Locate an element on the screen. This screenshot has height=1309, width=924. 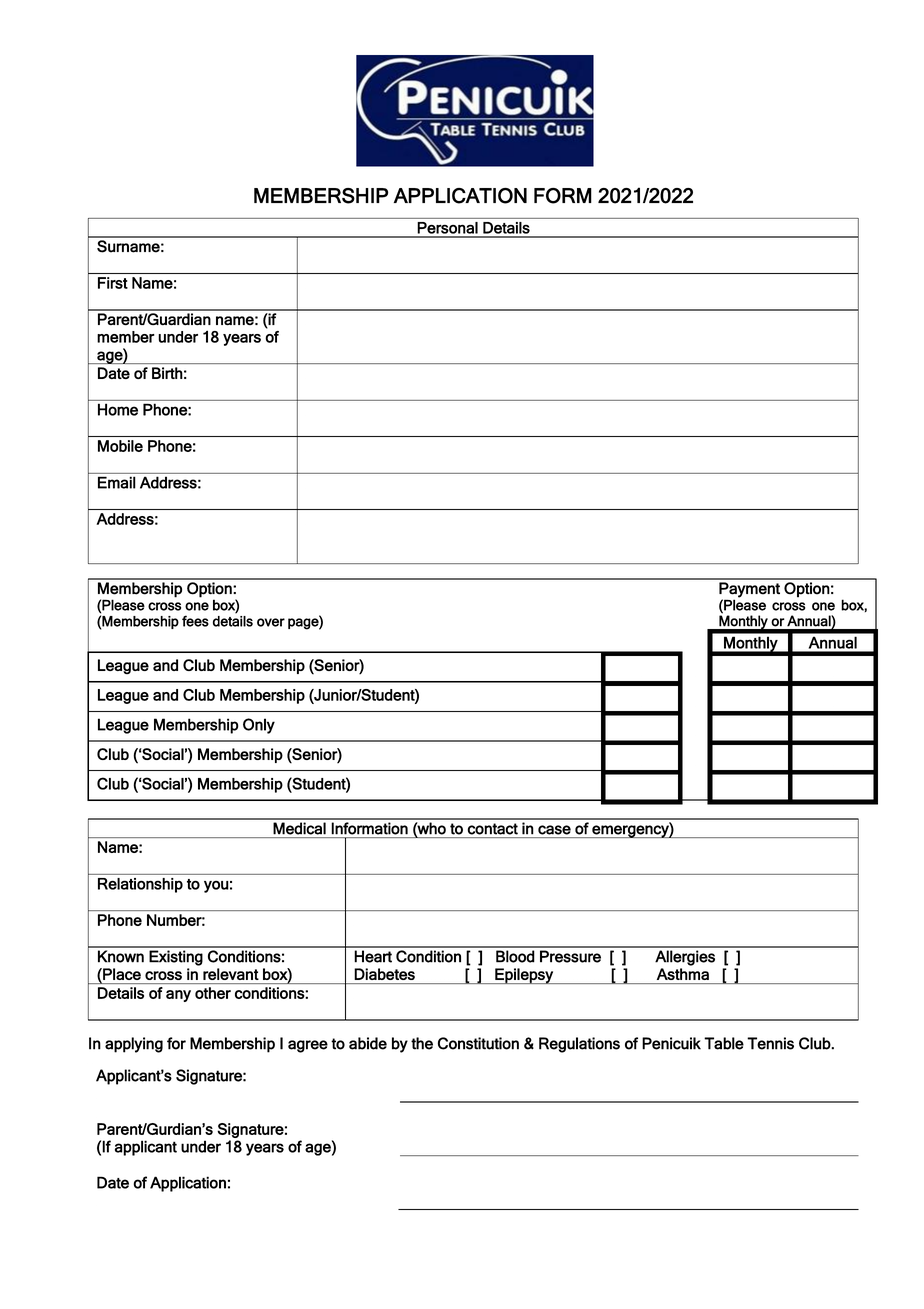
Diabetes is located at coordinates (384, 974).
